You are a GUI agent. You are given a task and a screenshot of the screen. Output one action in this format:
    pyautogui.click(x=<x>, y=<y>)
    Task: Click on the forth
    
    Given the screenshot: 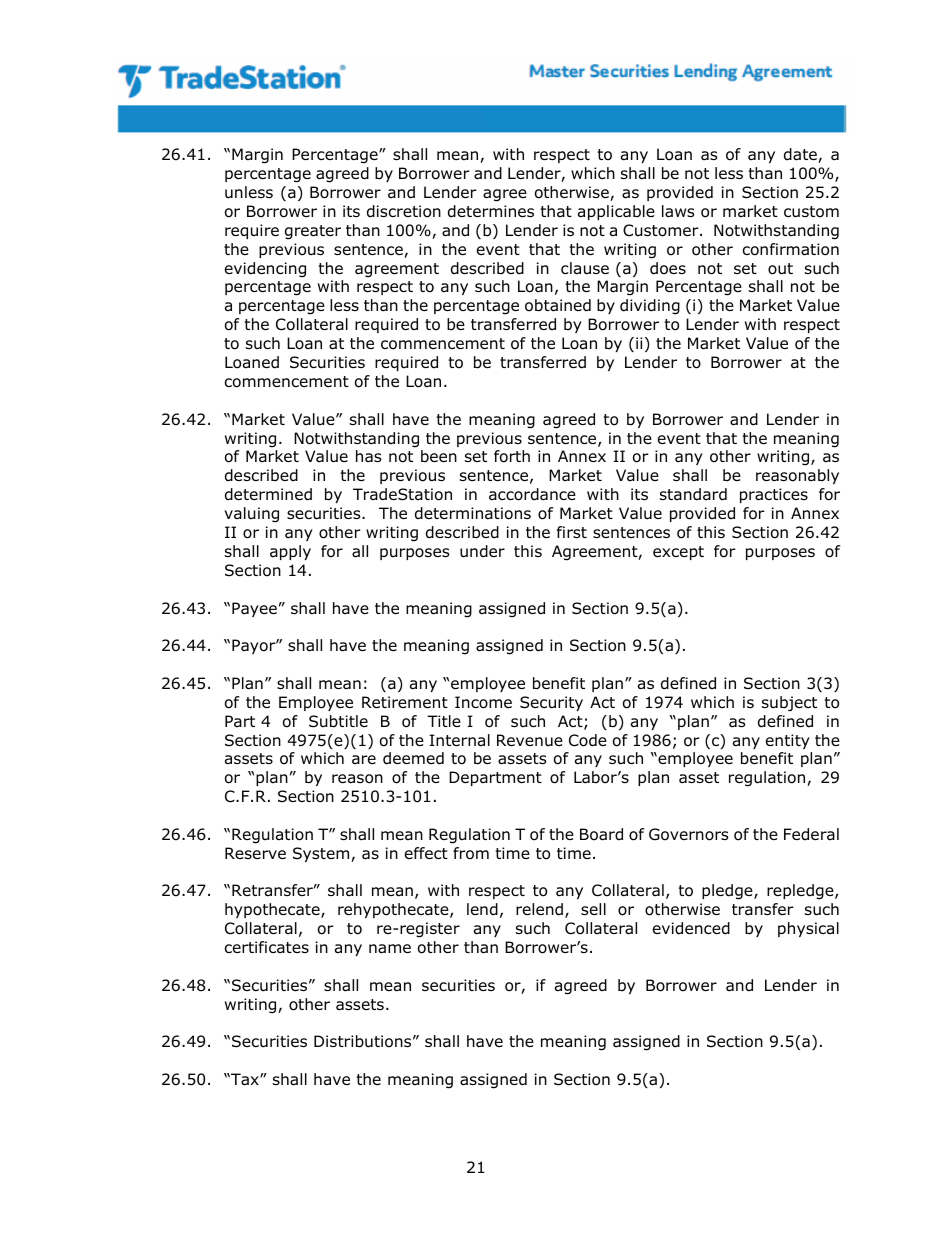 What is the action you would take?
    pyautogui.click(x=512, y=456)
